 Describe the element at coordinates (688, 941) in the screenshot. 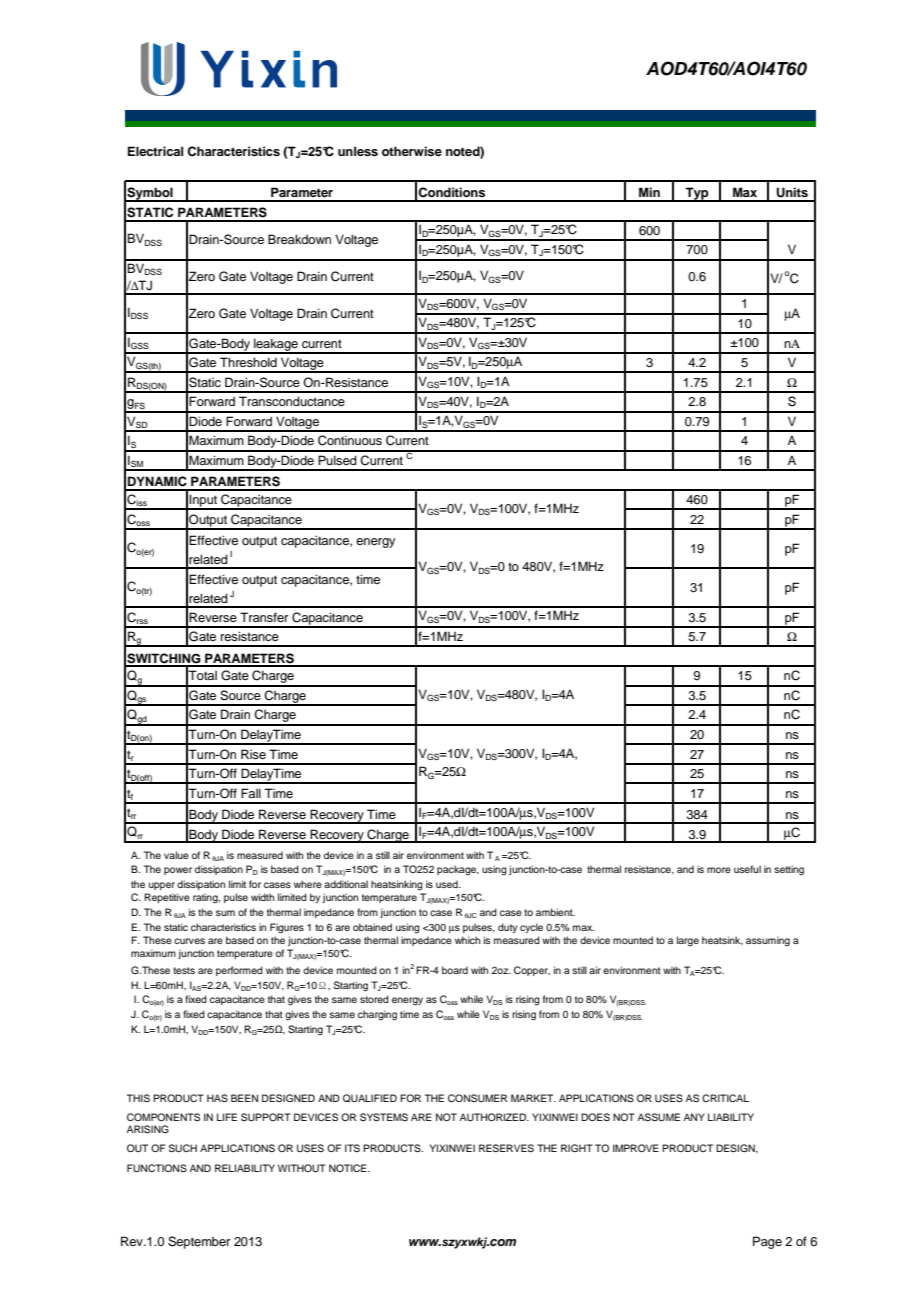

I see `large` at that location.
